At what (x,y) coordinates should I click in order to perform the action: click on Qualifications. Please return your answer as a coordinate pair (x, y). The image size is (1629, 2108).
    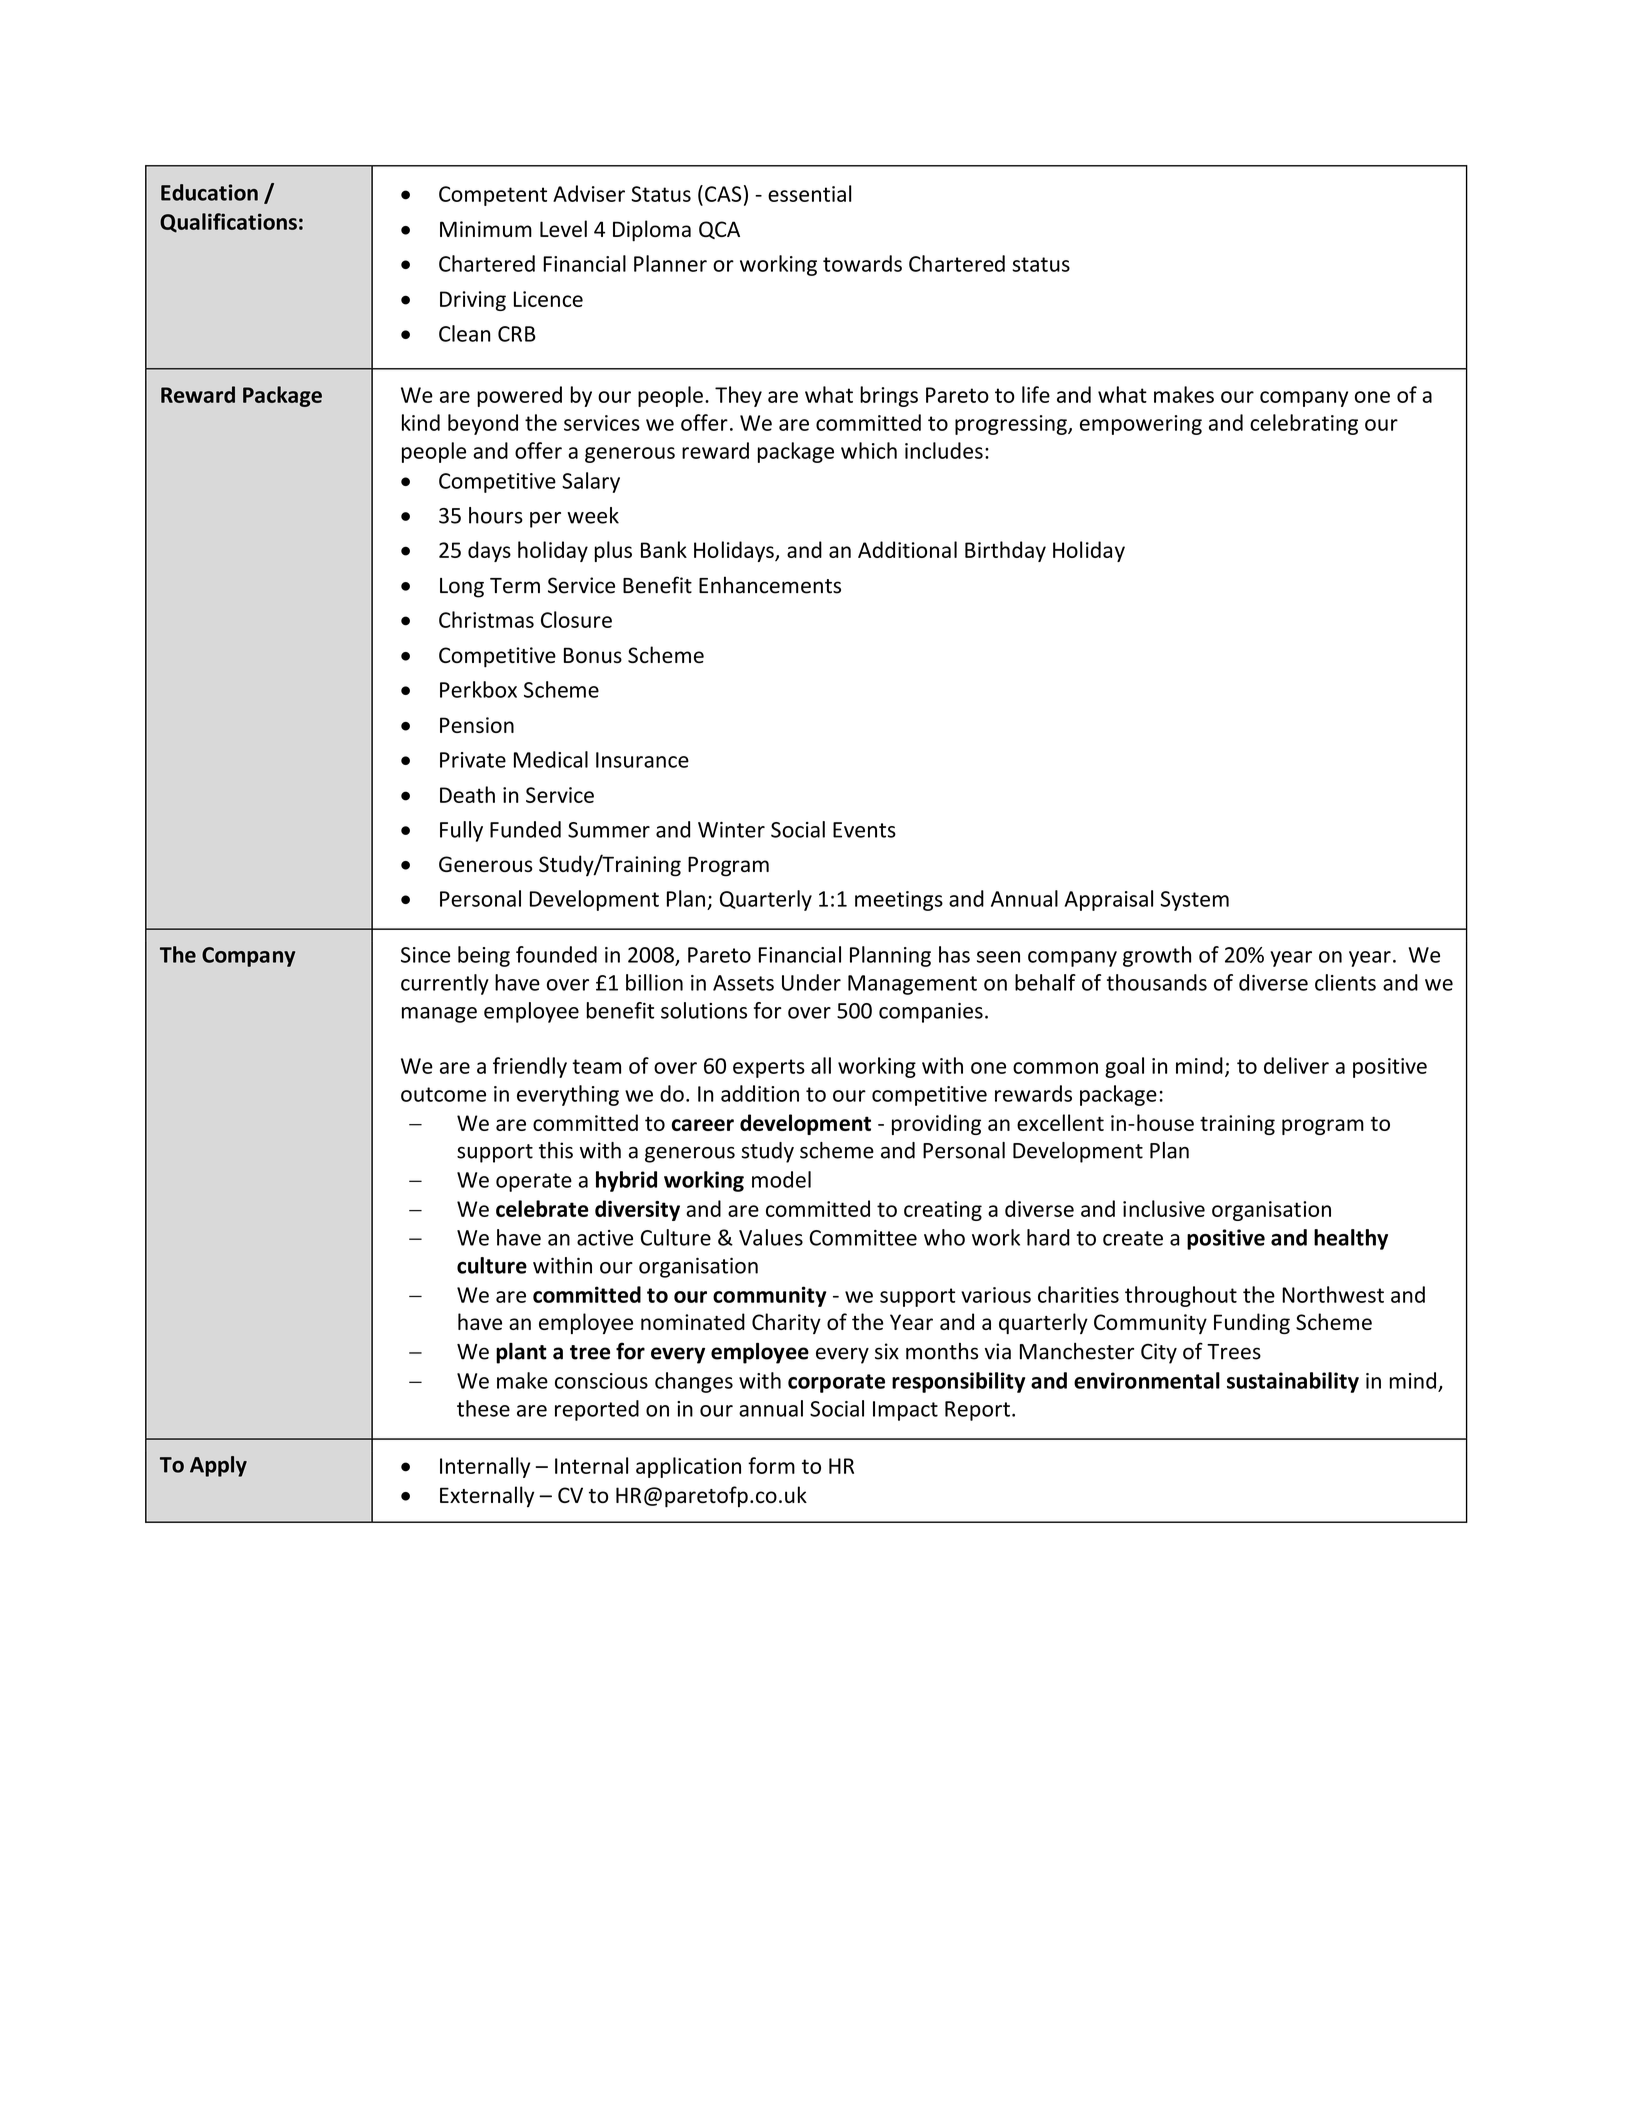
    Looking at the image, I should click on (228, 223).
